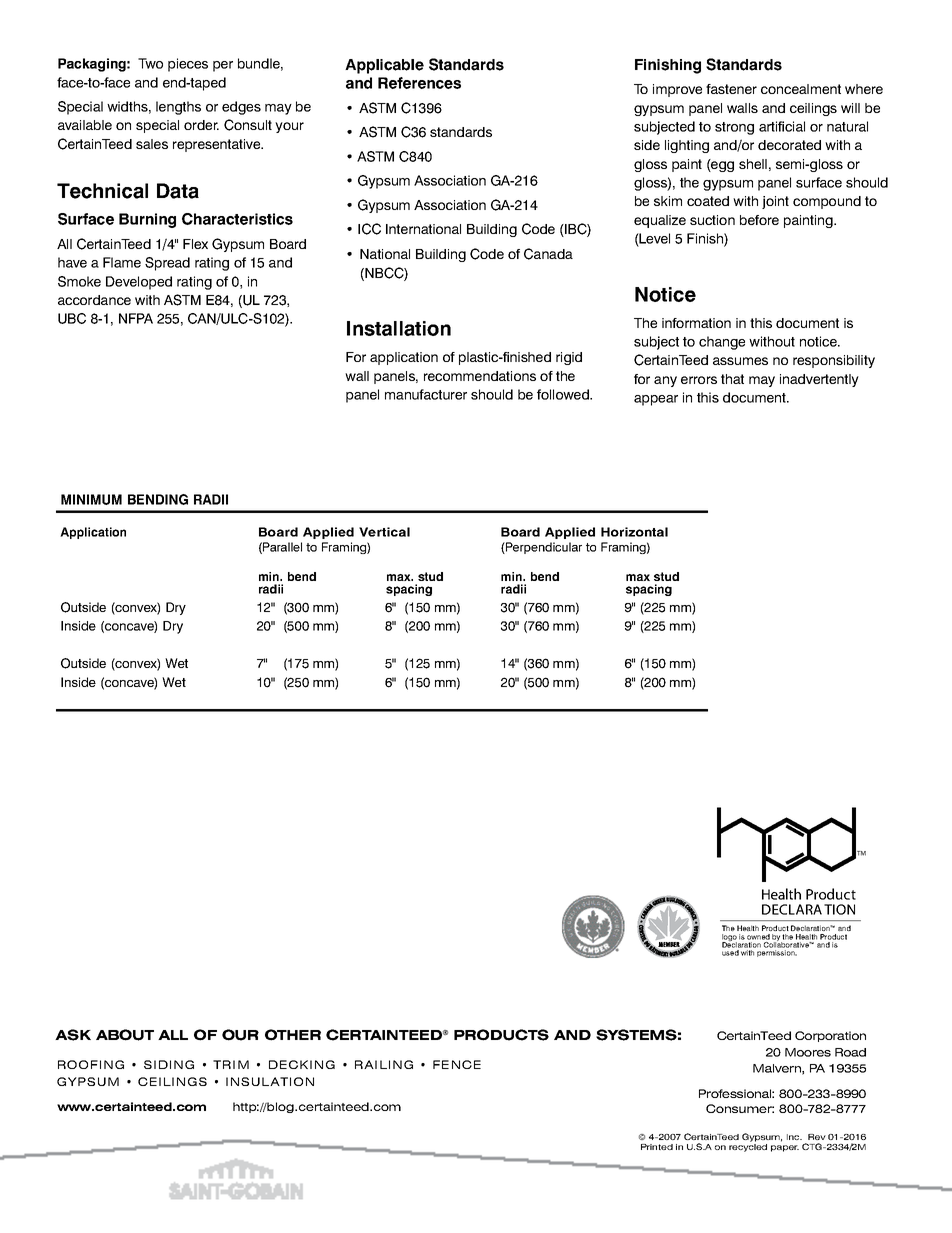 This screenshot has height=1233, width=952. What do you see at coordinates (808, 1052) in the screenshot?
I see `Moores` at bounding box center [808, 1052].
